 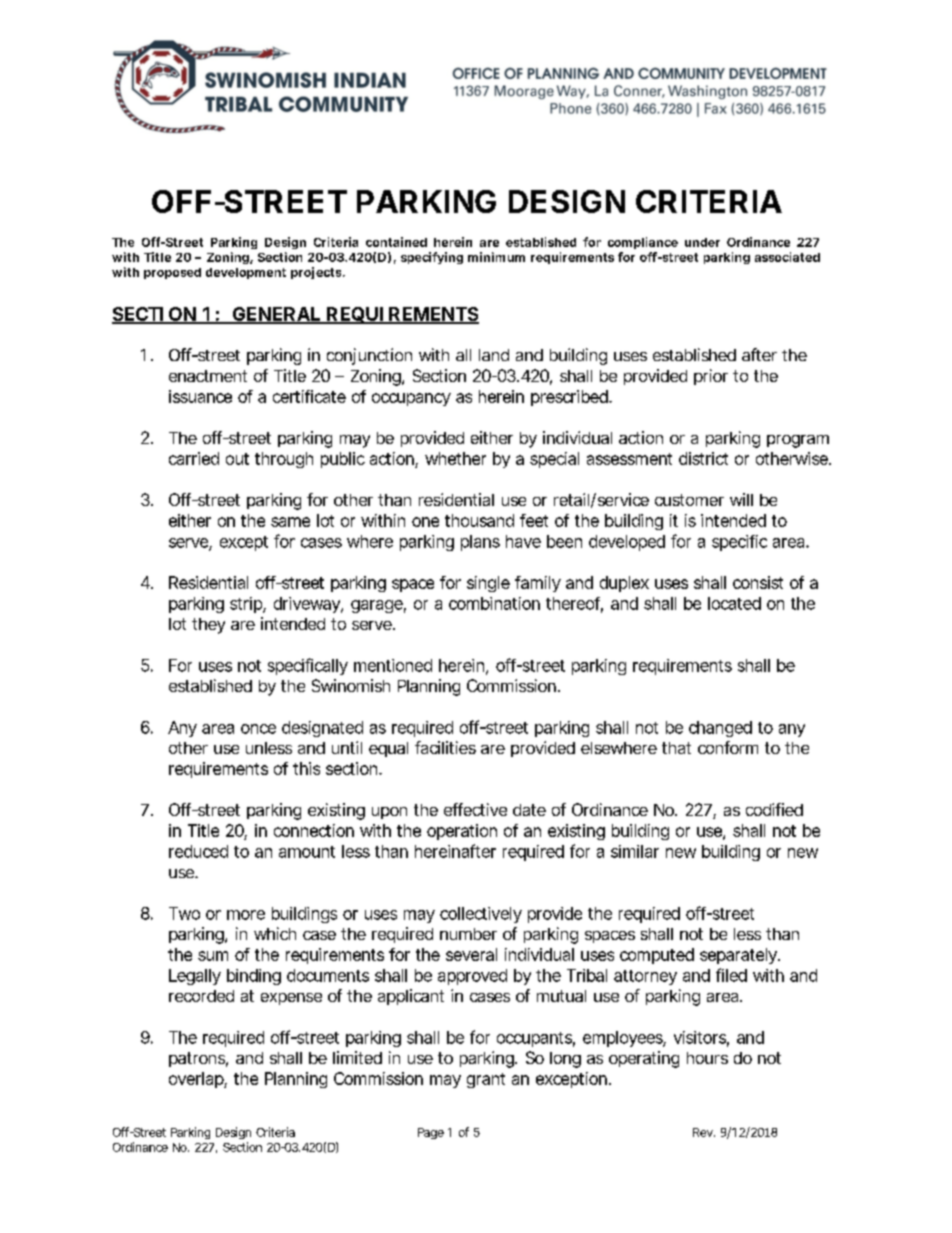 I want to click on development, so click(x=246, y=273).
